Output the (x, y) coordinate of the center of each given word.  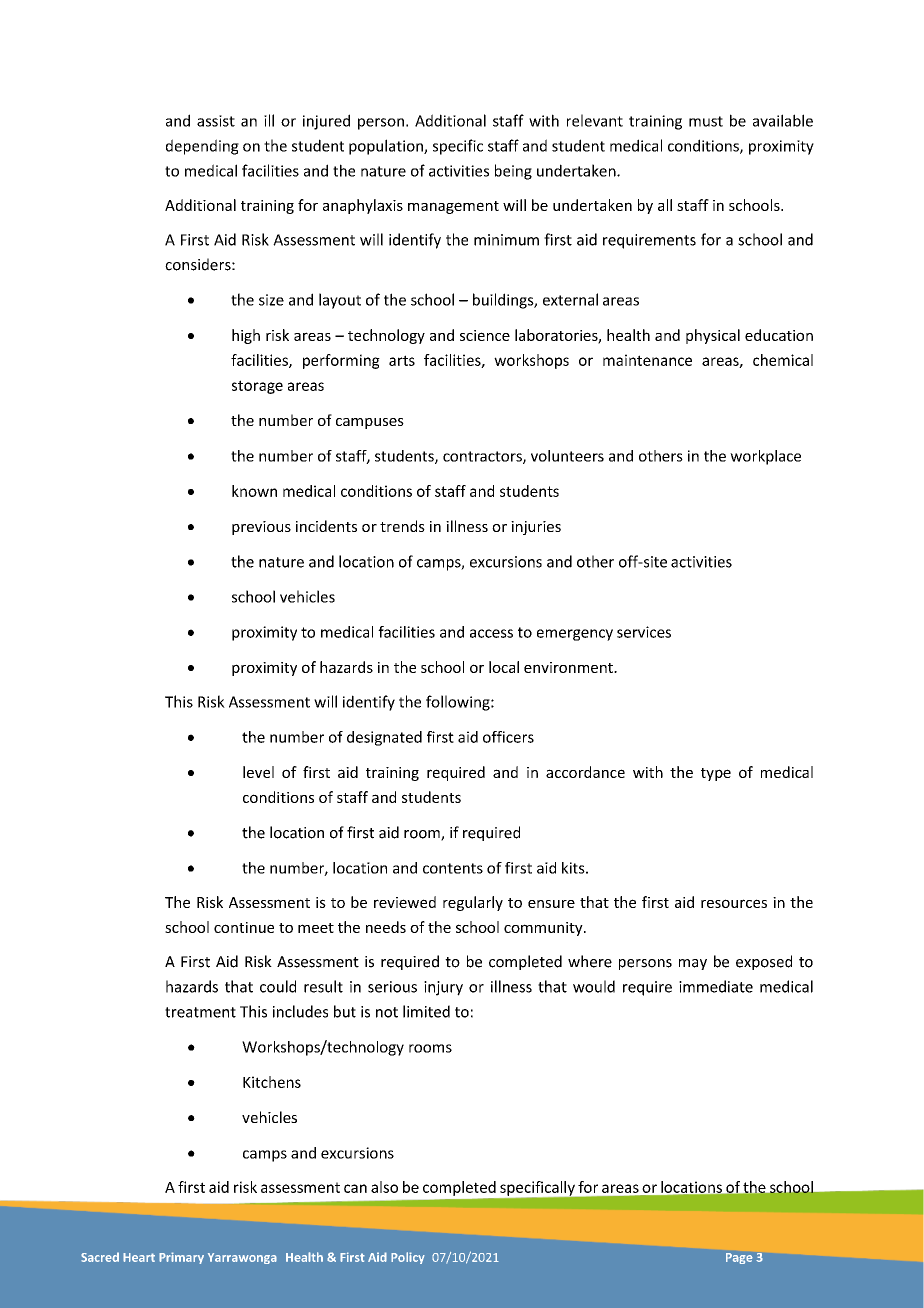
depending (202, 147)
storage (257, 387)
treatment (200, 1012)
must (706, 121)
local (504, 667)
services (644, 632)
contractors (483, 457)
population (387, 147)
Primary (181, 1258)
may (693, 964)
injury (443, 988)
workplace (765, 457)
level (258, 772)
